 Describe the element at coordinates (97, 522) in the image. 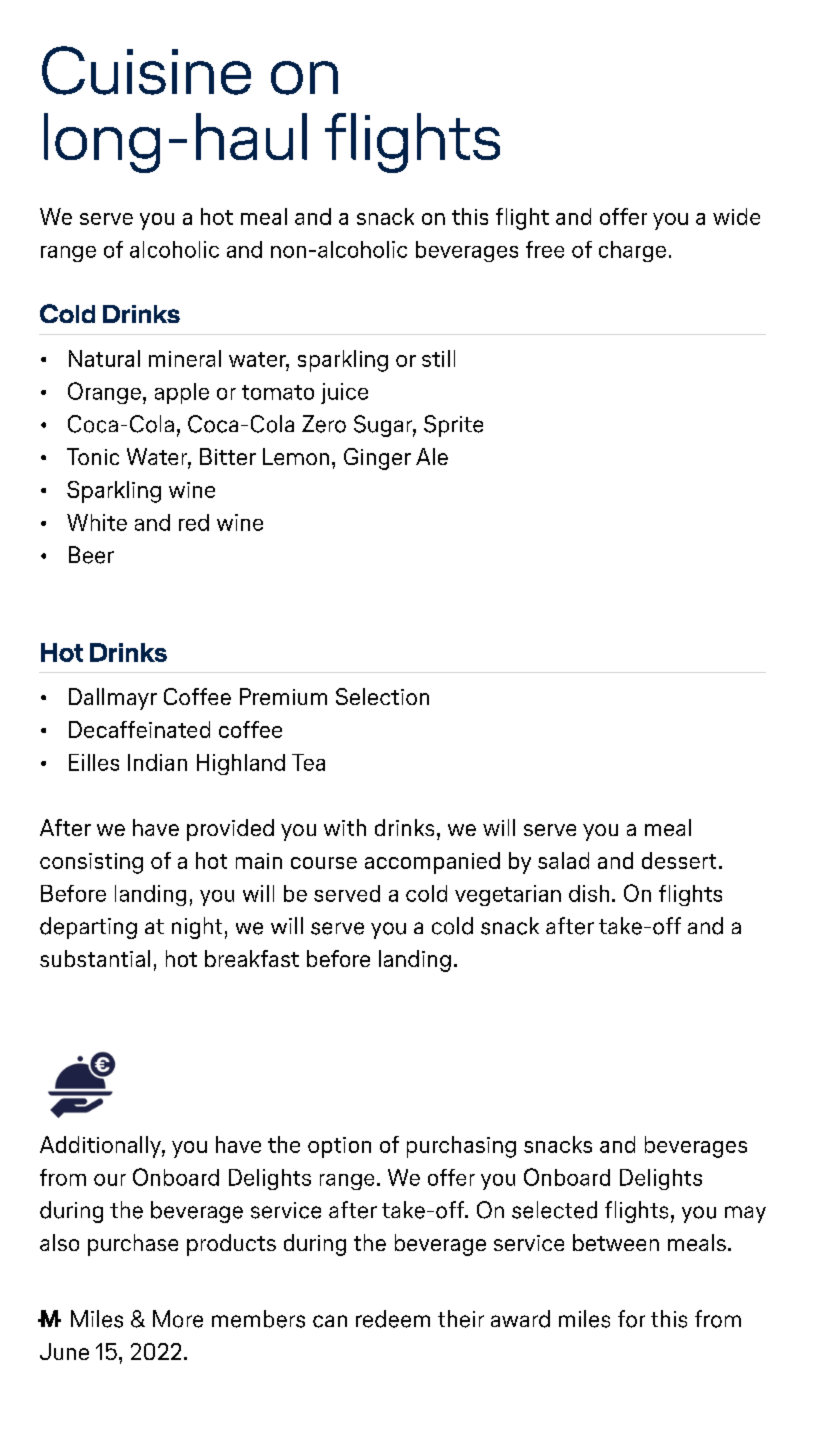

I see `White` at that location.
